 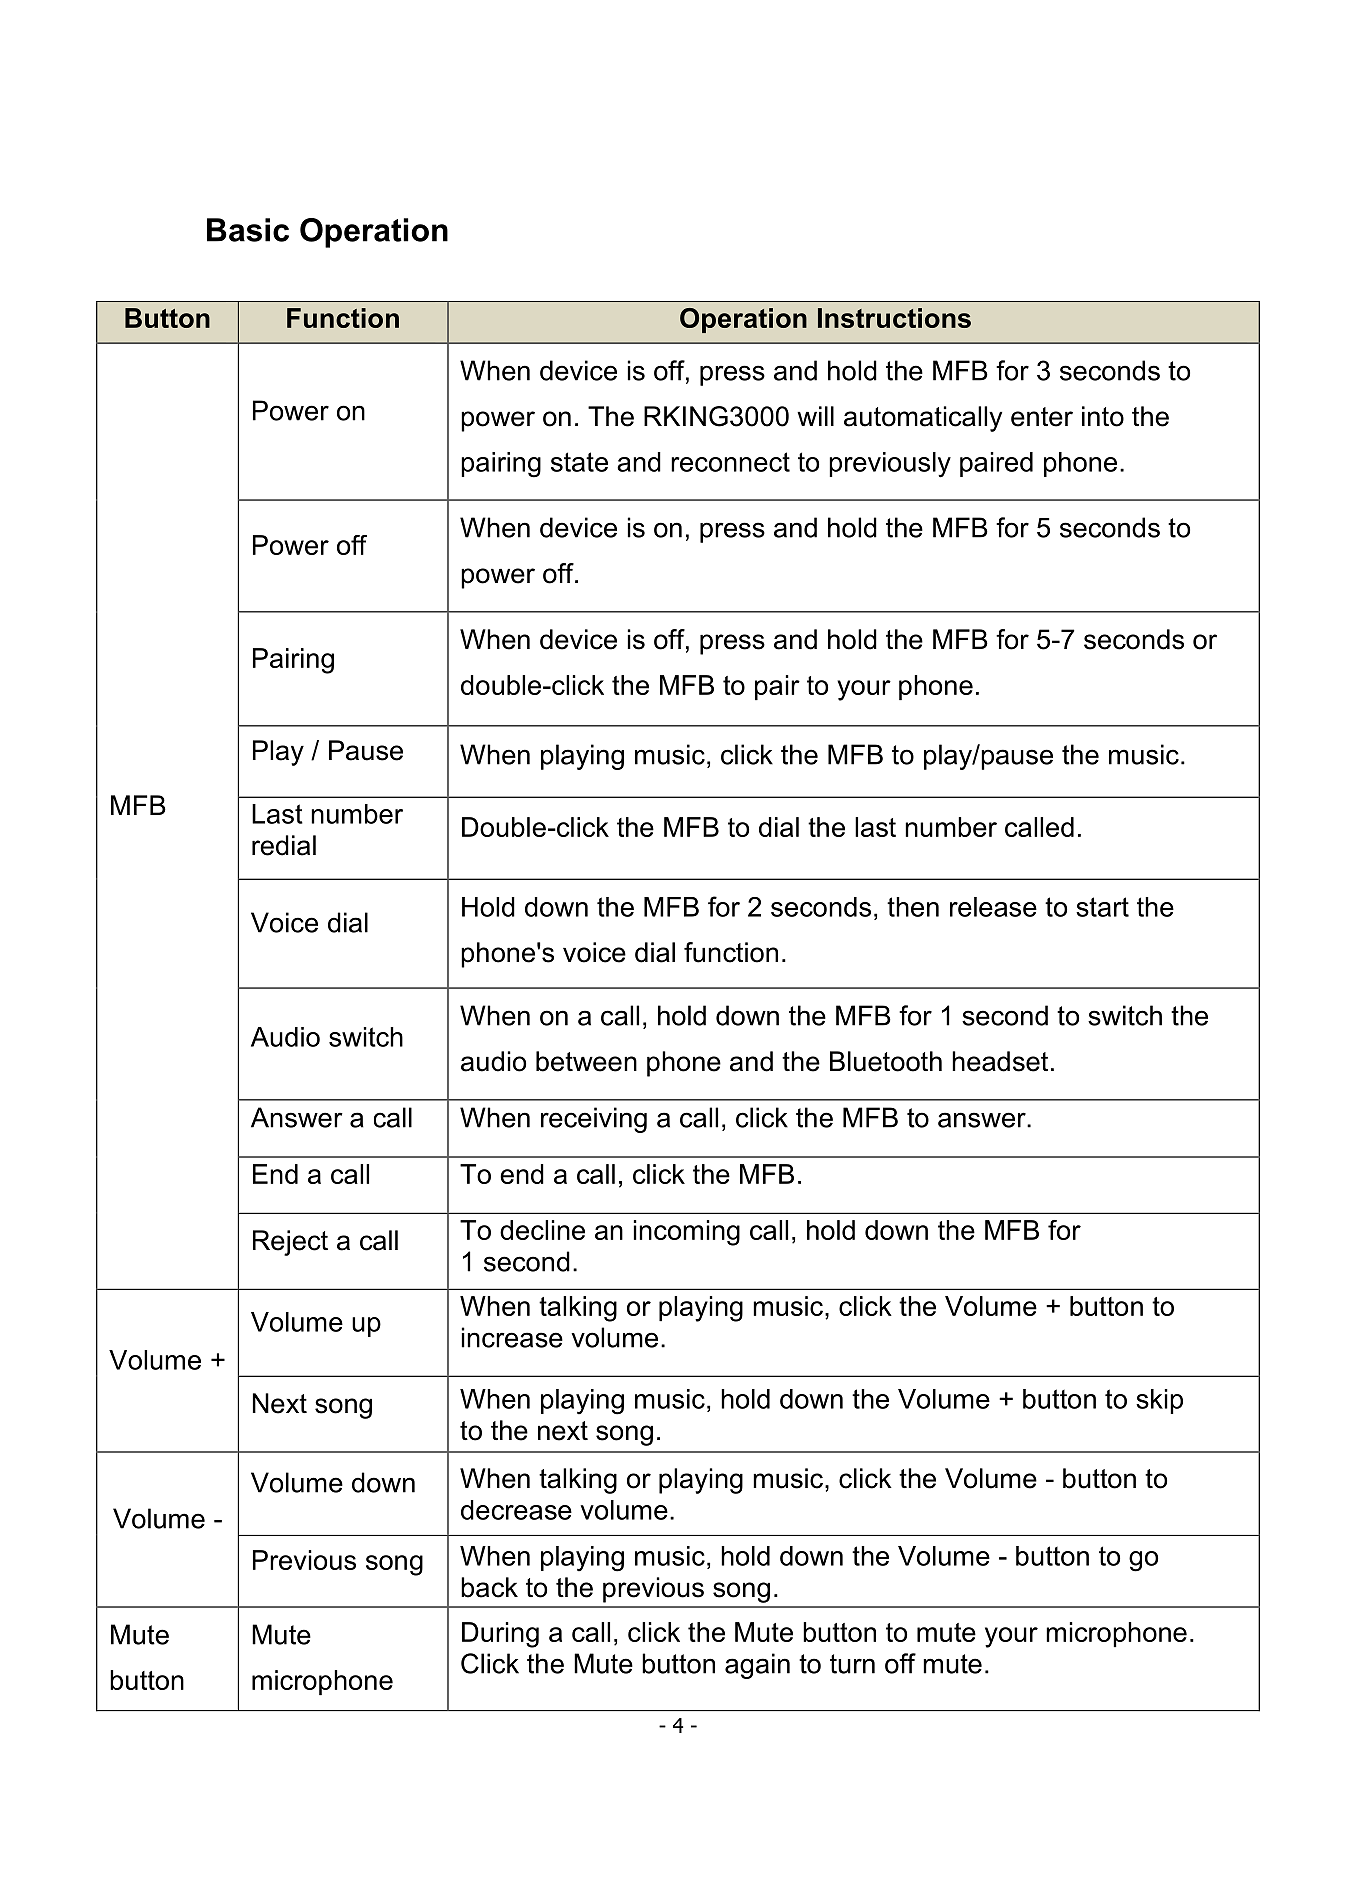 I want to click on start, so click(x=1102, y=907).
